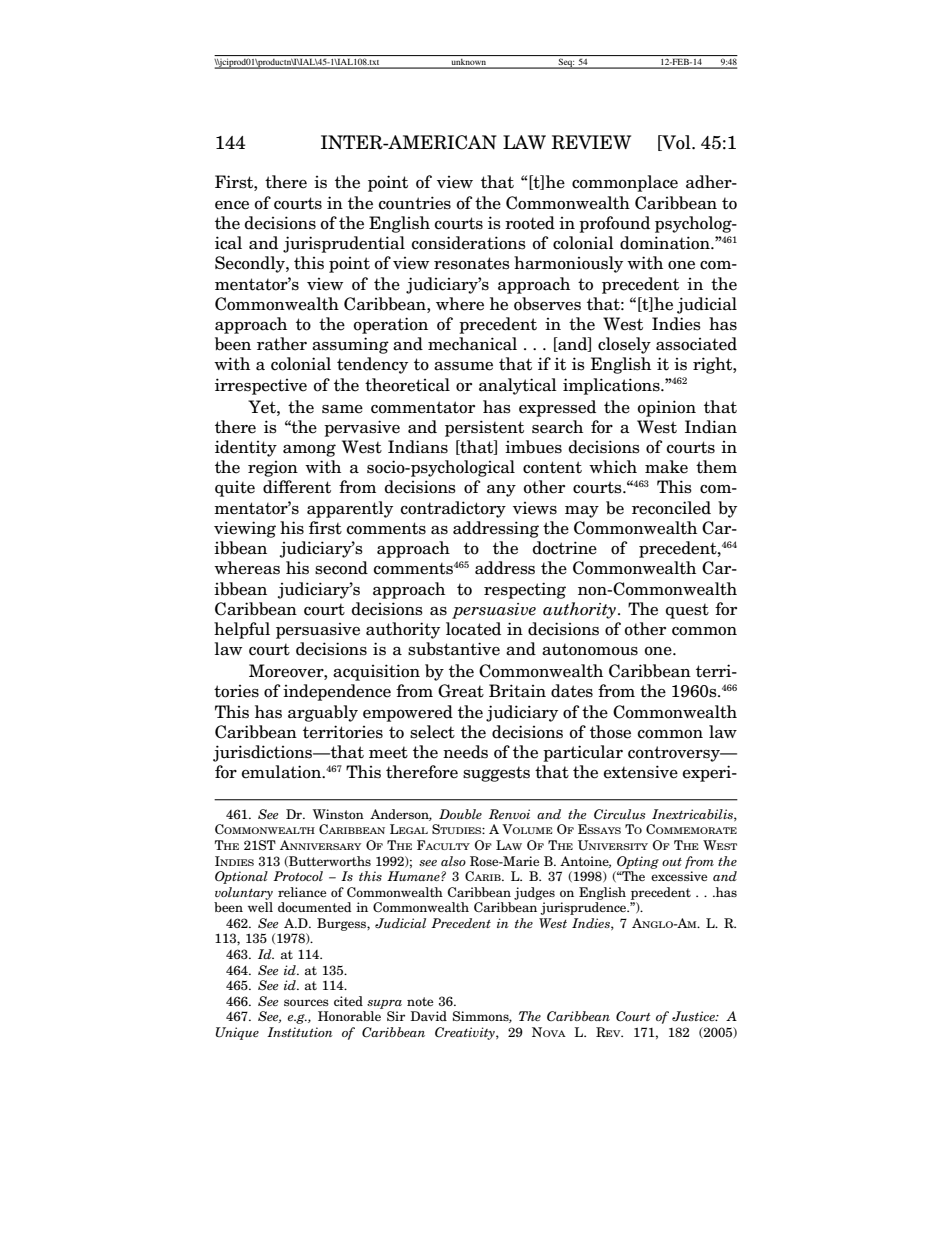  Describe the element at coordinates (484, 428) in the screenshot. I see `persistent` at that location.
